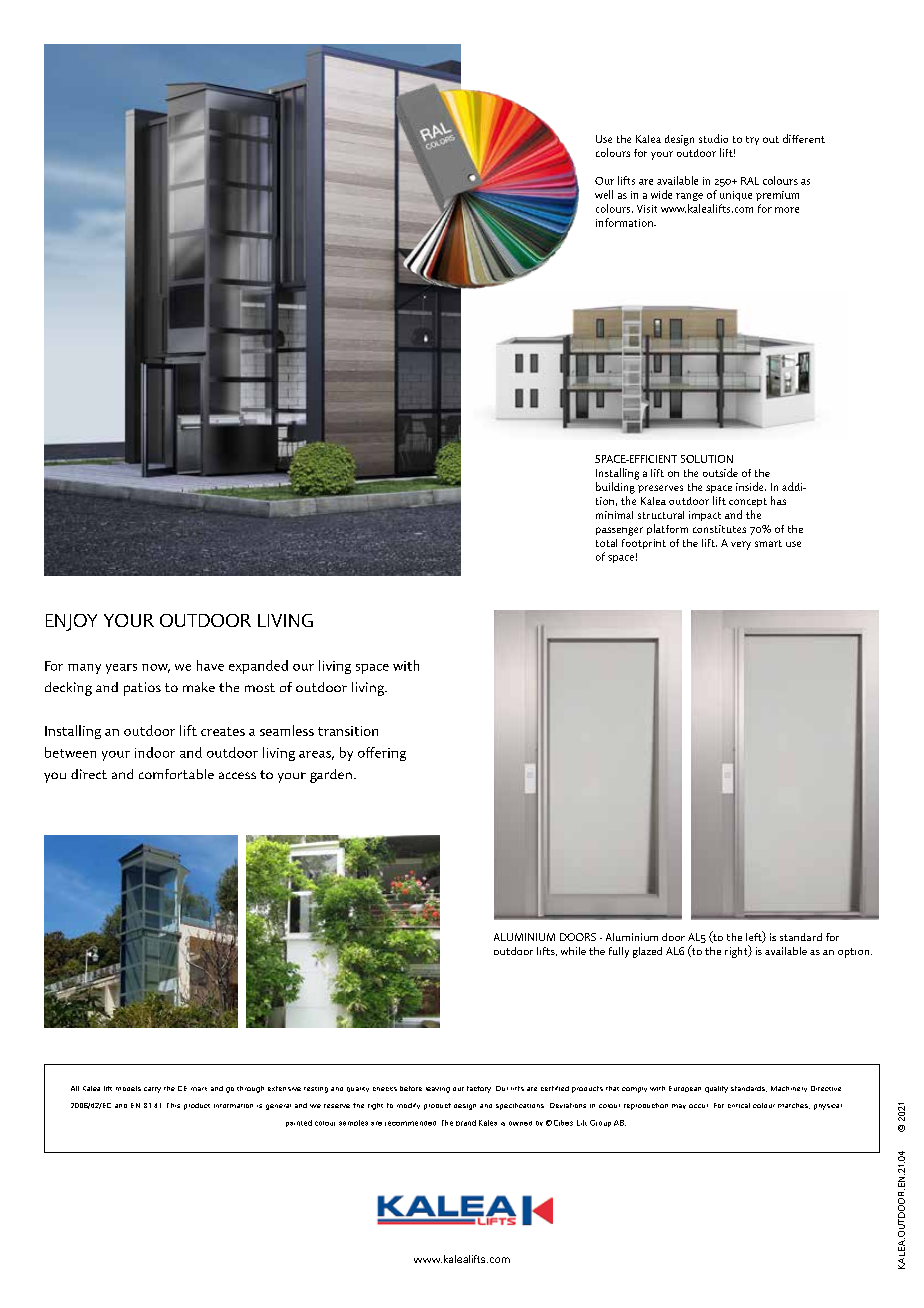  I want to click on offering, so click(382, 754).
